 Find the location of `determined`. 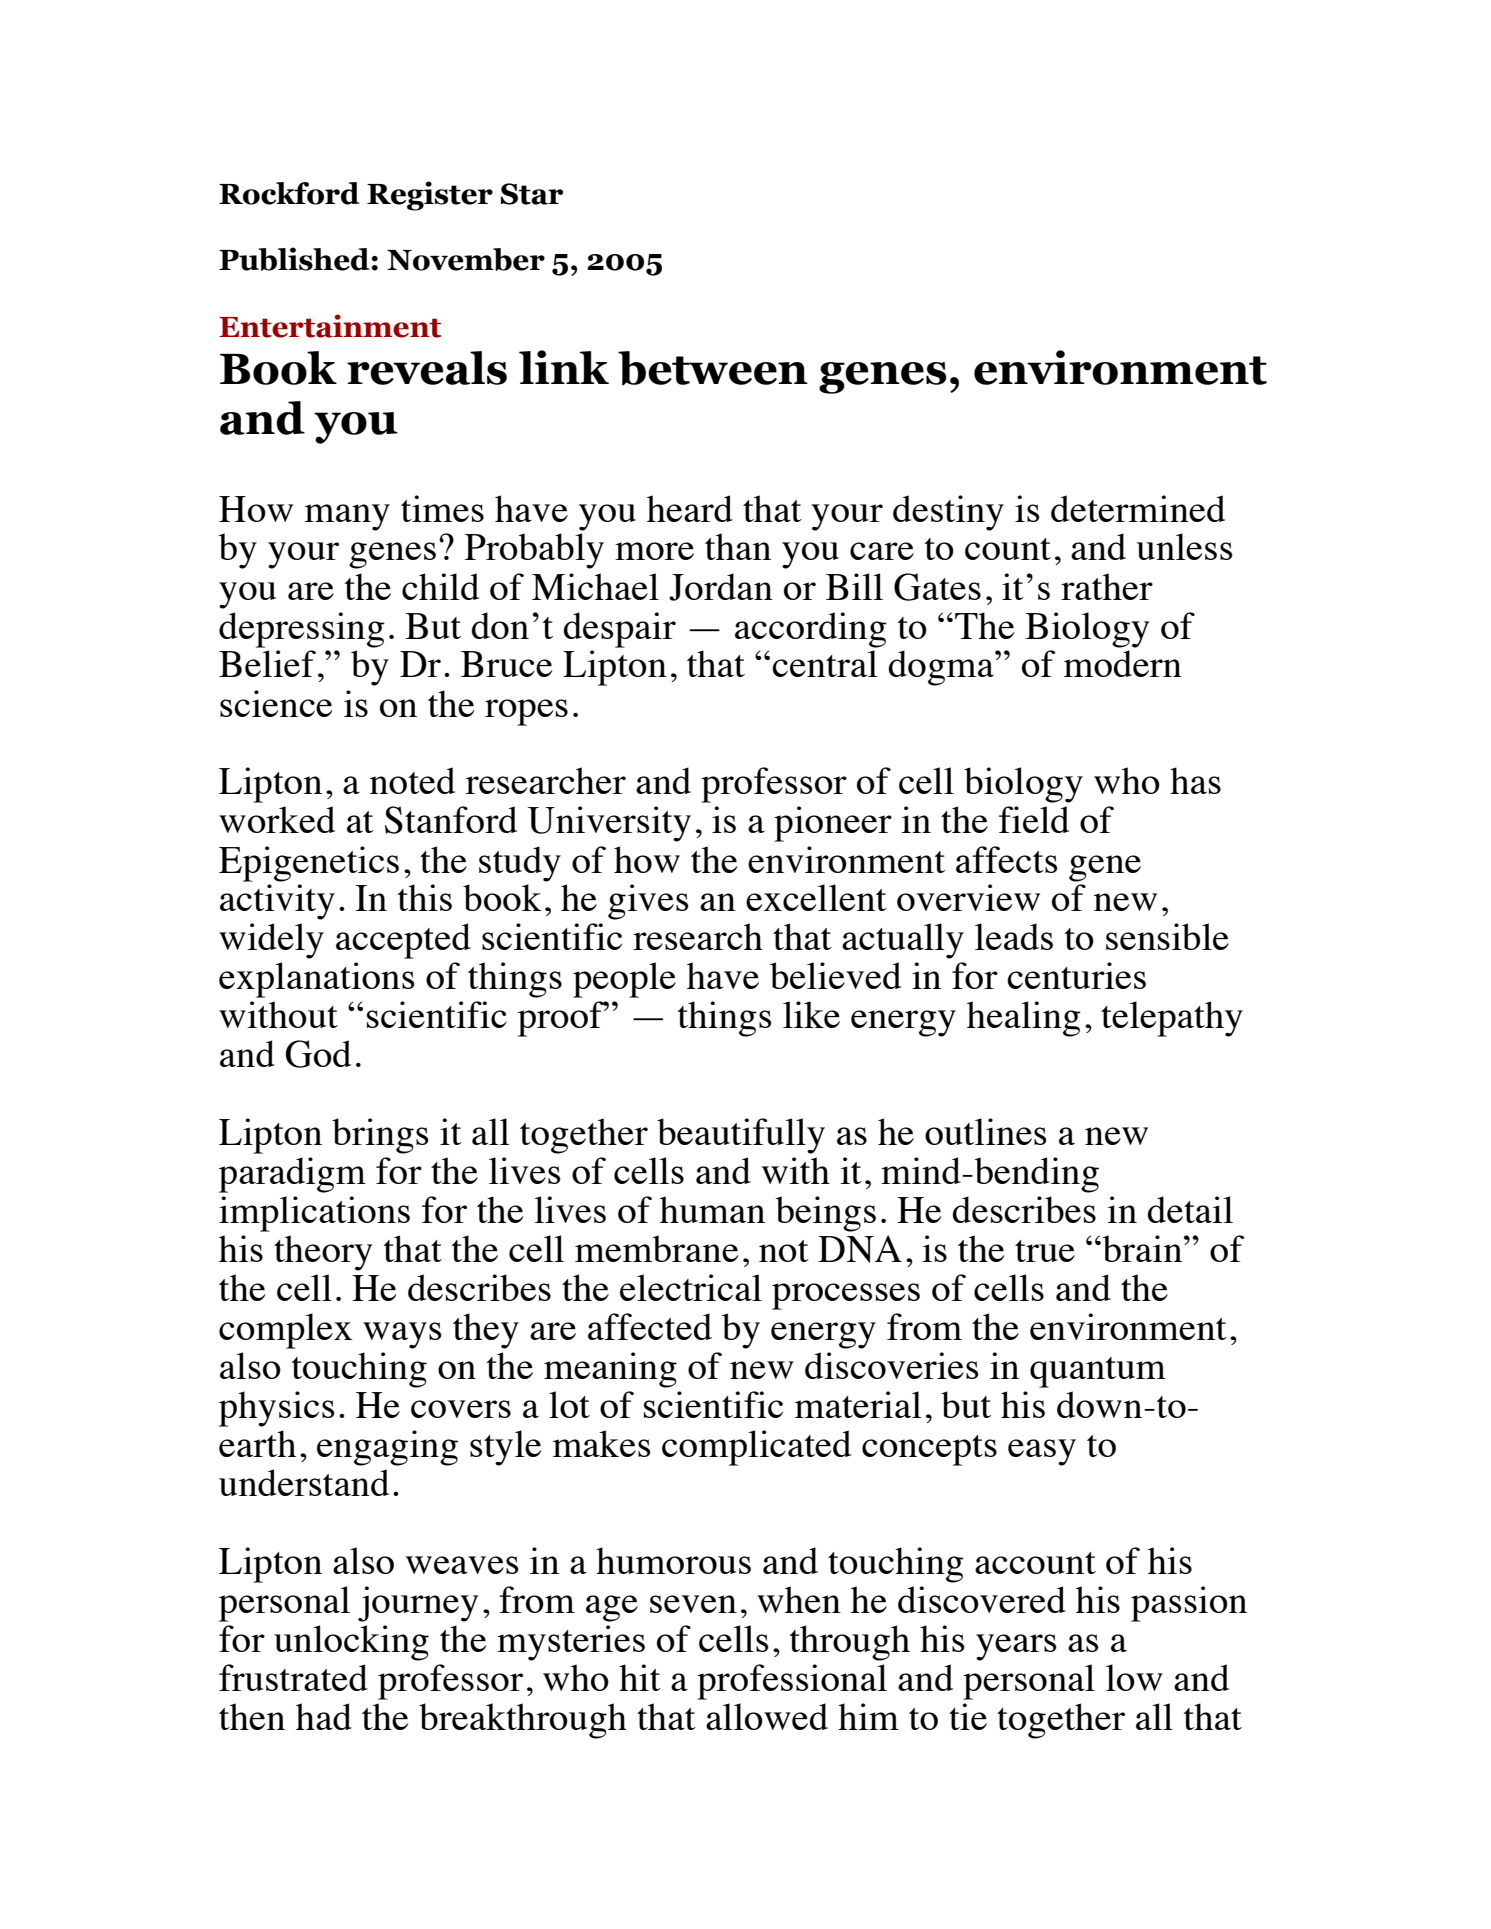

determined is located at coordinates (1138, 508).
